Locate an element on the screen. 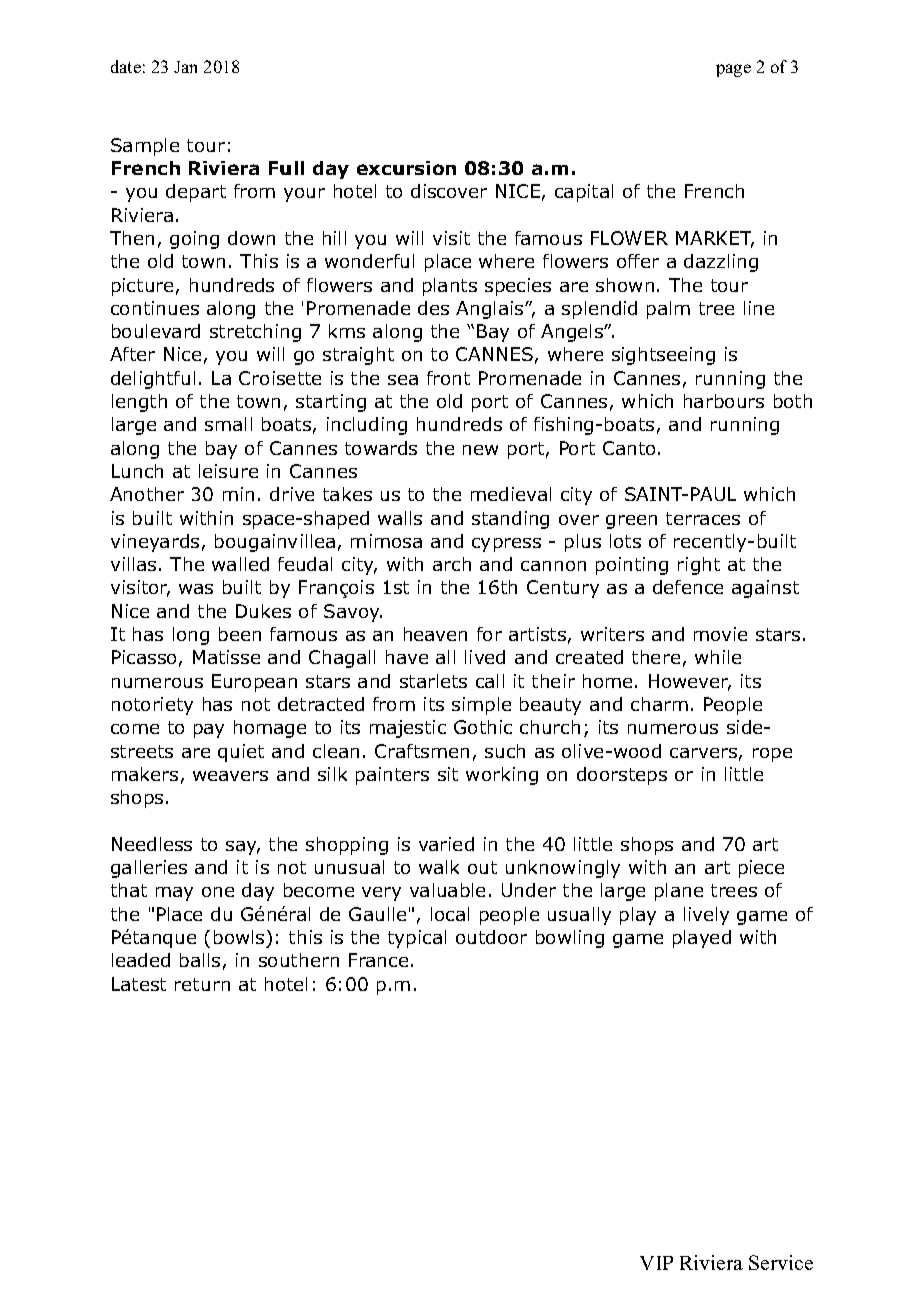  while is located at coordinates (718, 657).
